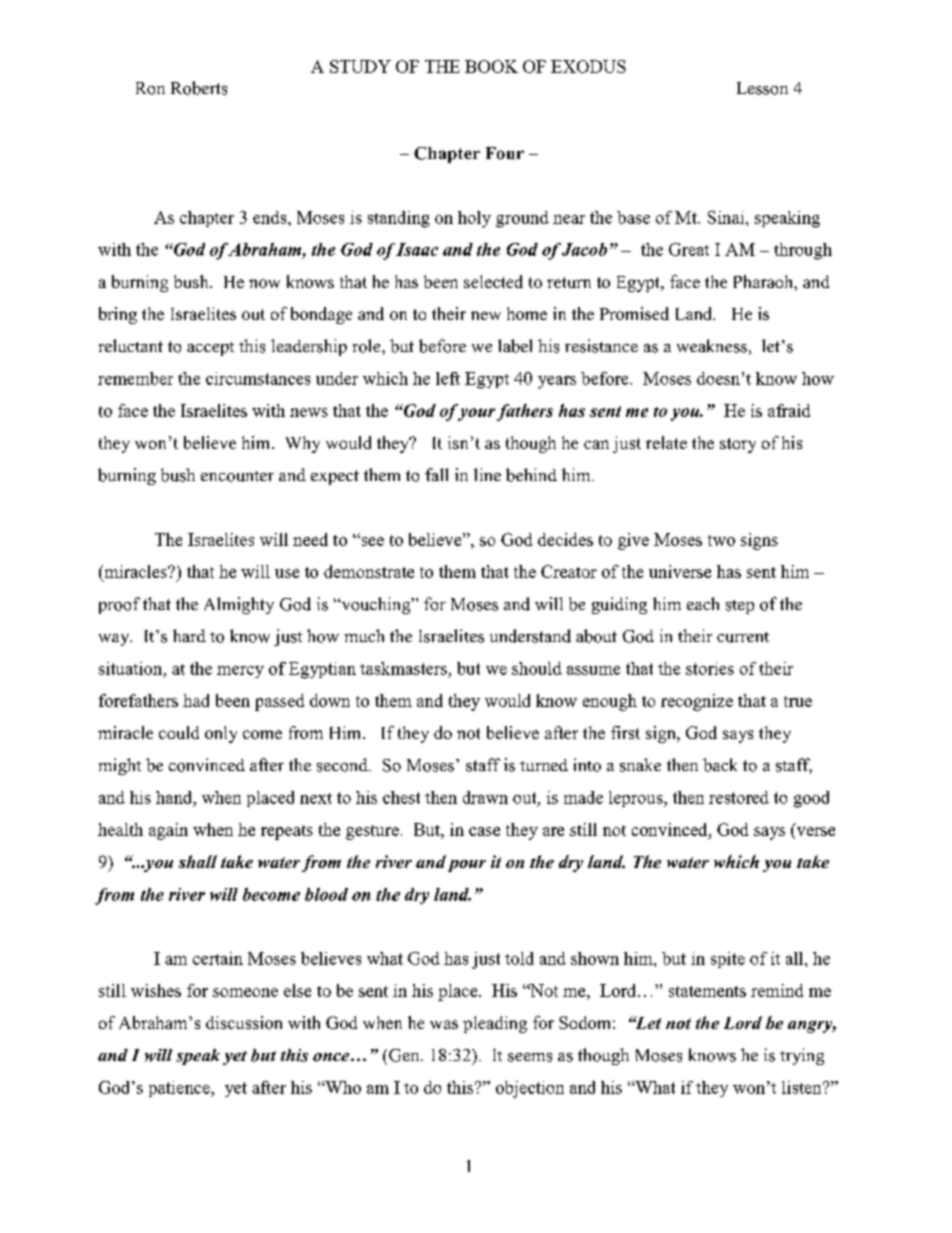 This screenshot has width=952, height=1233. What do you see at coordinates (515, 346) in the screenshot?
I see `label` at bounding box center [515, 346].
